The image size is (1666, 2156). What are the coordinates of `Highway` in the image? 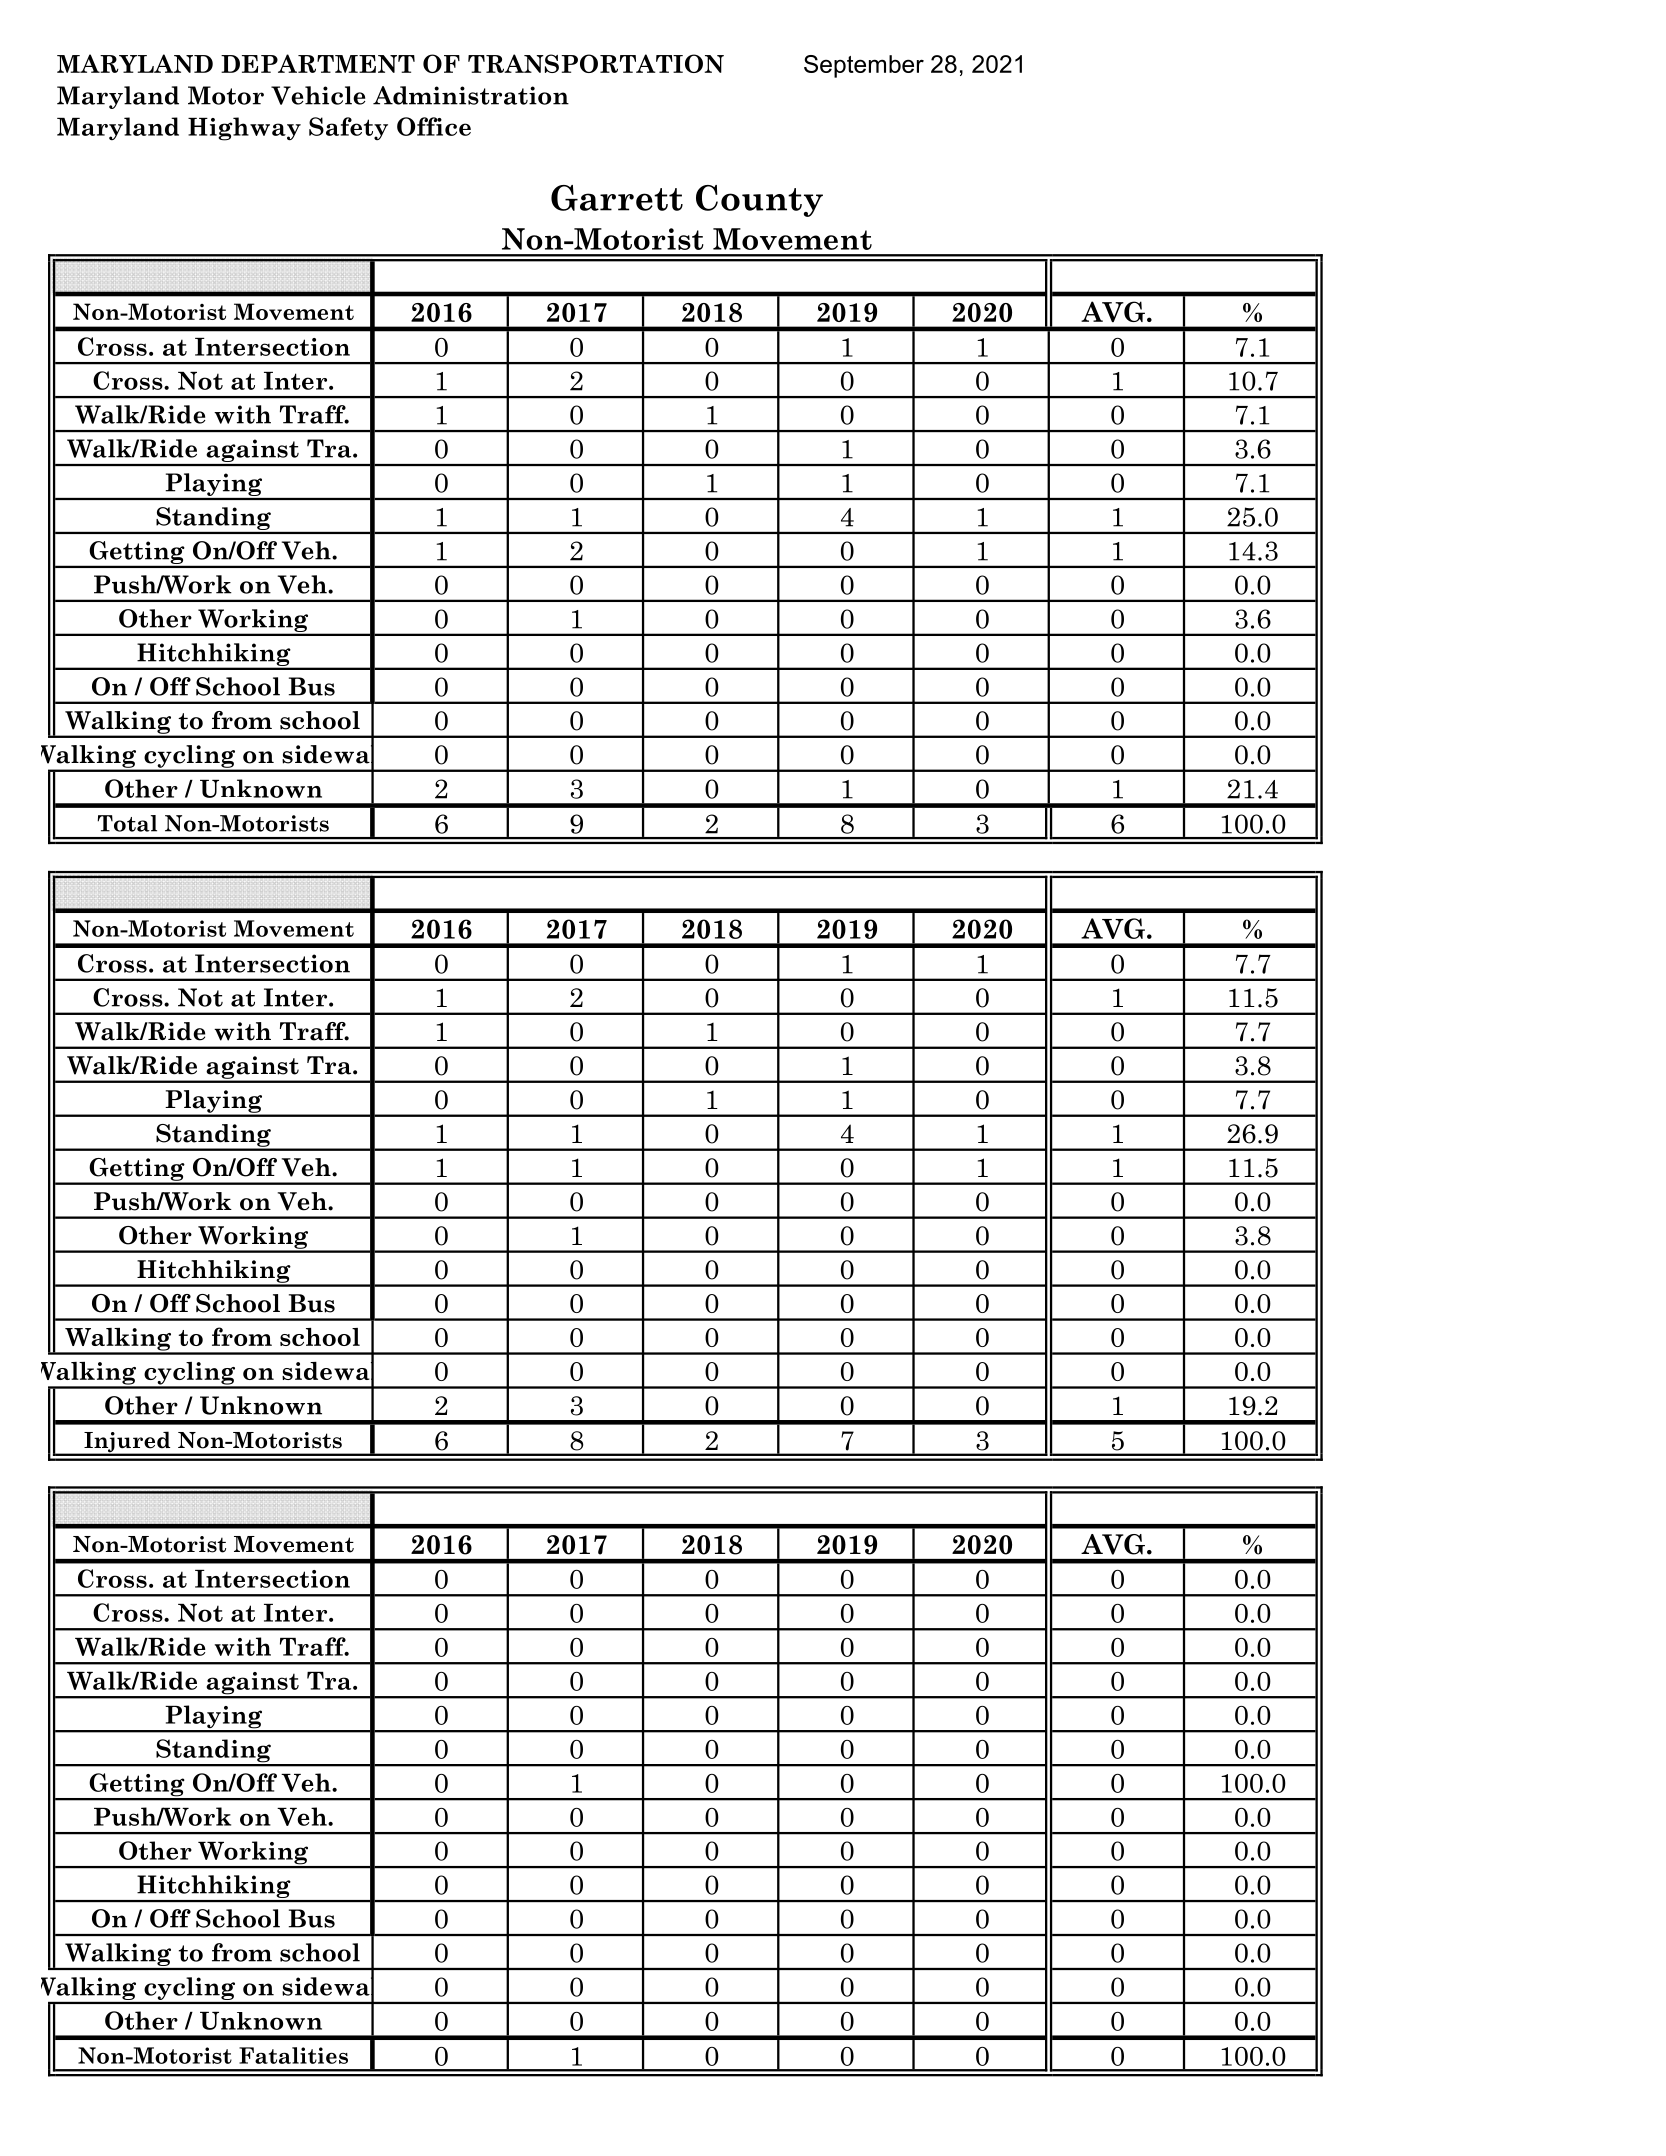 It's located at (244, 129).
